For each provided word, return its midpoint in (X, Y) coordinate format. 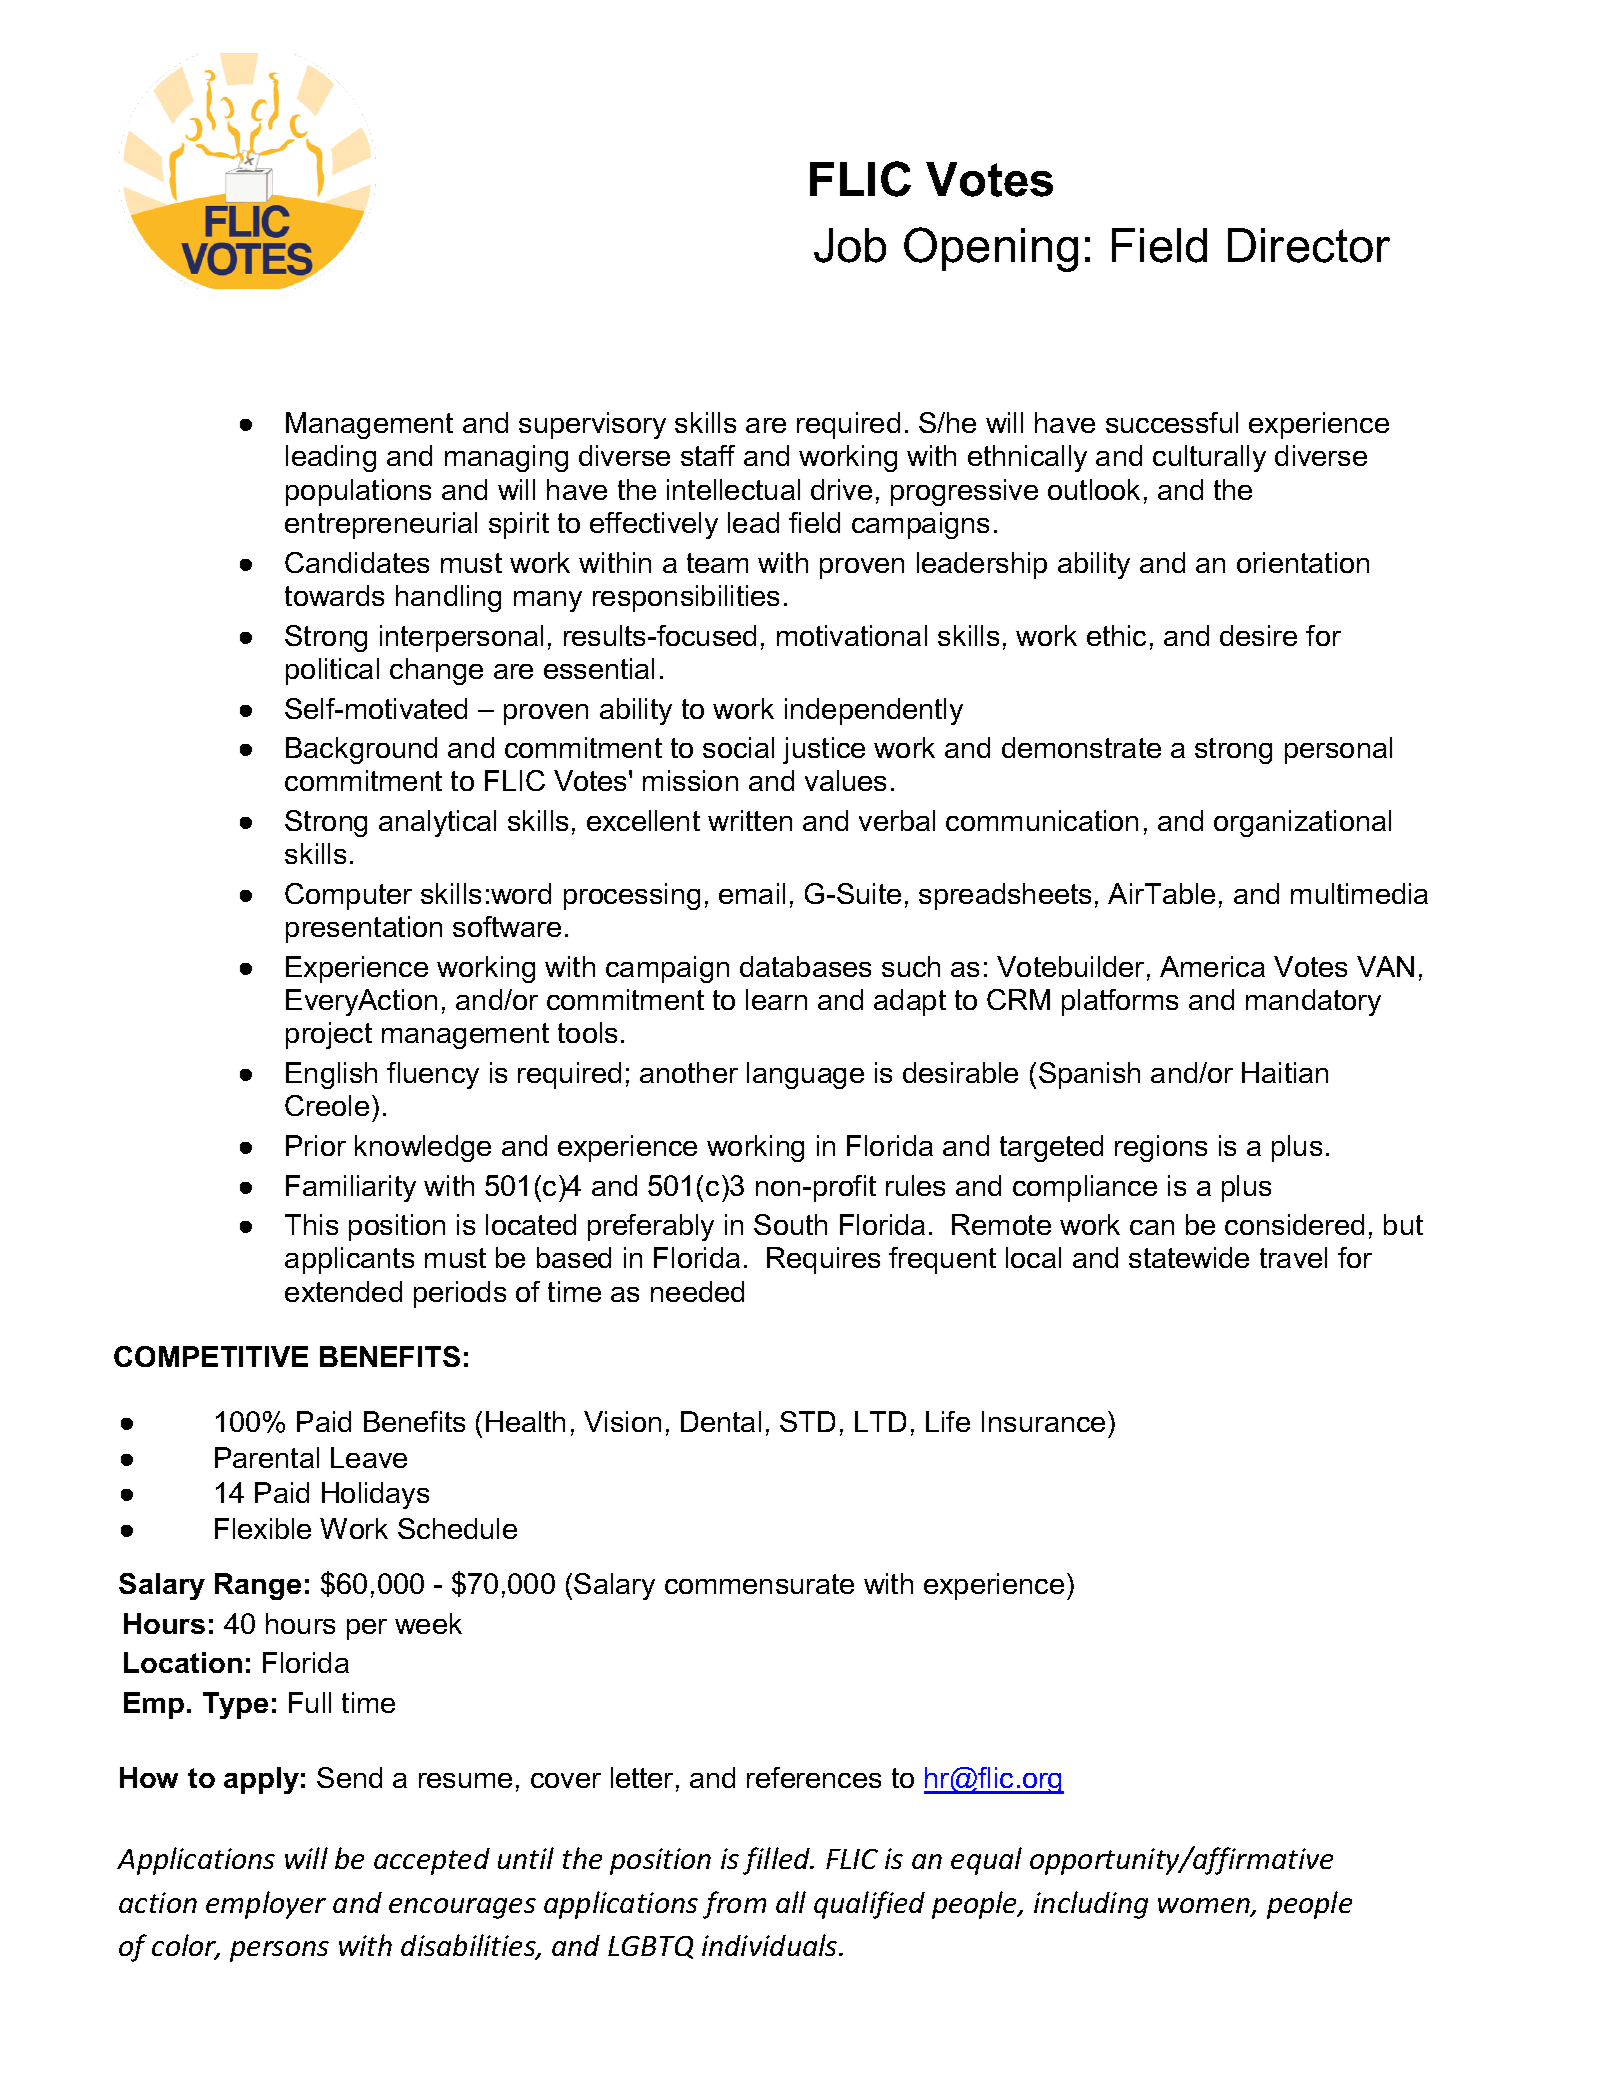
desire (1258, 635)
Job (850, 245)
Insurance (1043, 1421)
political (332, 671)
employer (266, 1905)
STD (807, 1421)
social (738, 747)
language (805, 1075)
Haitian (1285, 1072)
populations (358, 492)
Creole (327, 1105)
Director (1309, 245)
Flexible (263, 1528)
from (734, 1905)
